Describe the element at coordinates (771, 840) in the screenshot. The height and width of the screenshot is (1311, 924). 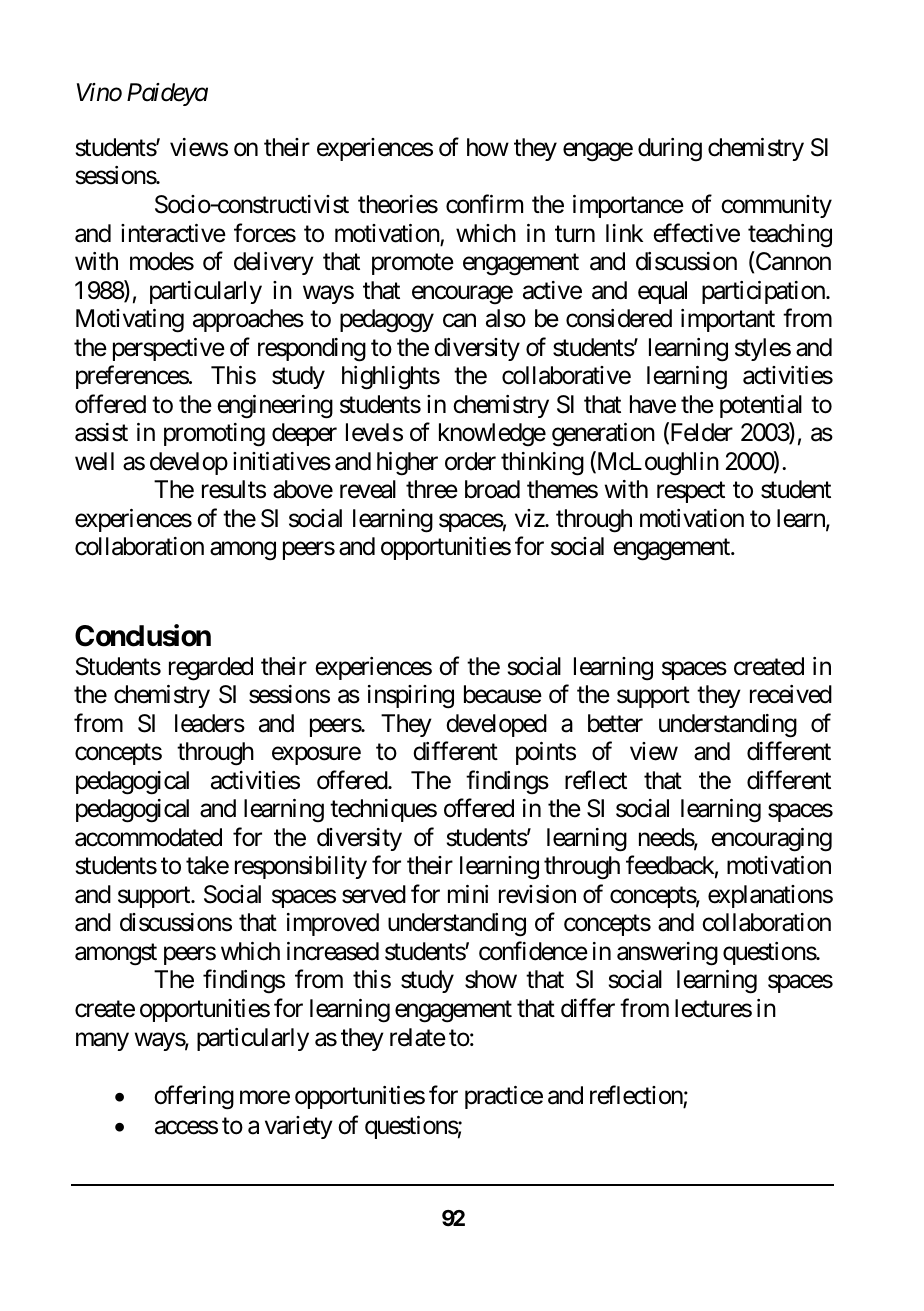
I see `encouraging` at that location.
